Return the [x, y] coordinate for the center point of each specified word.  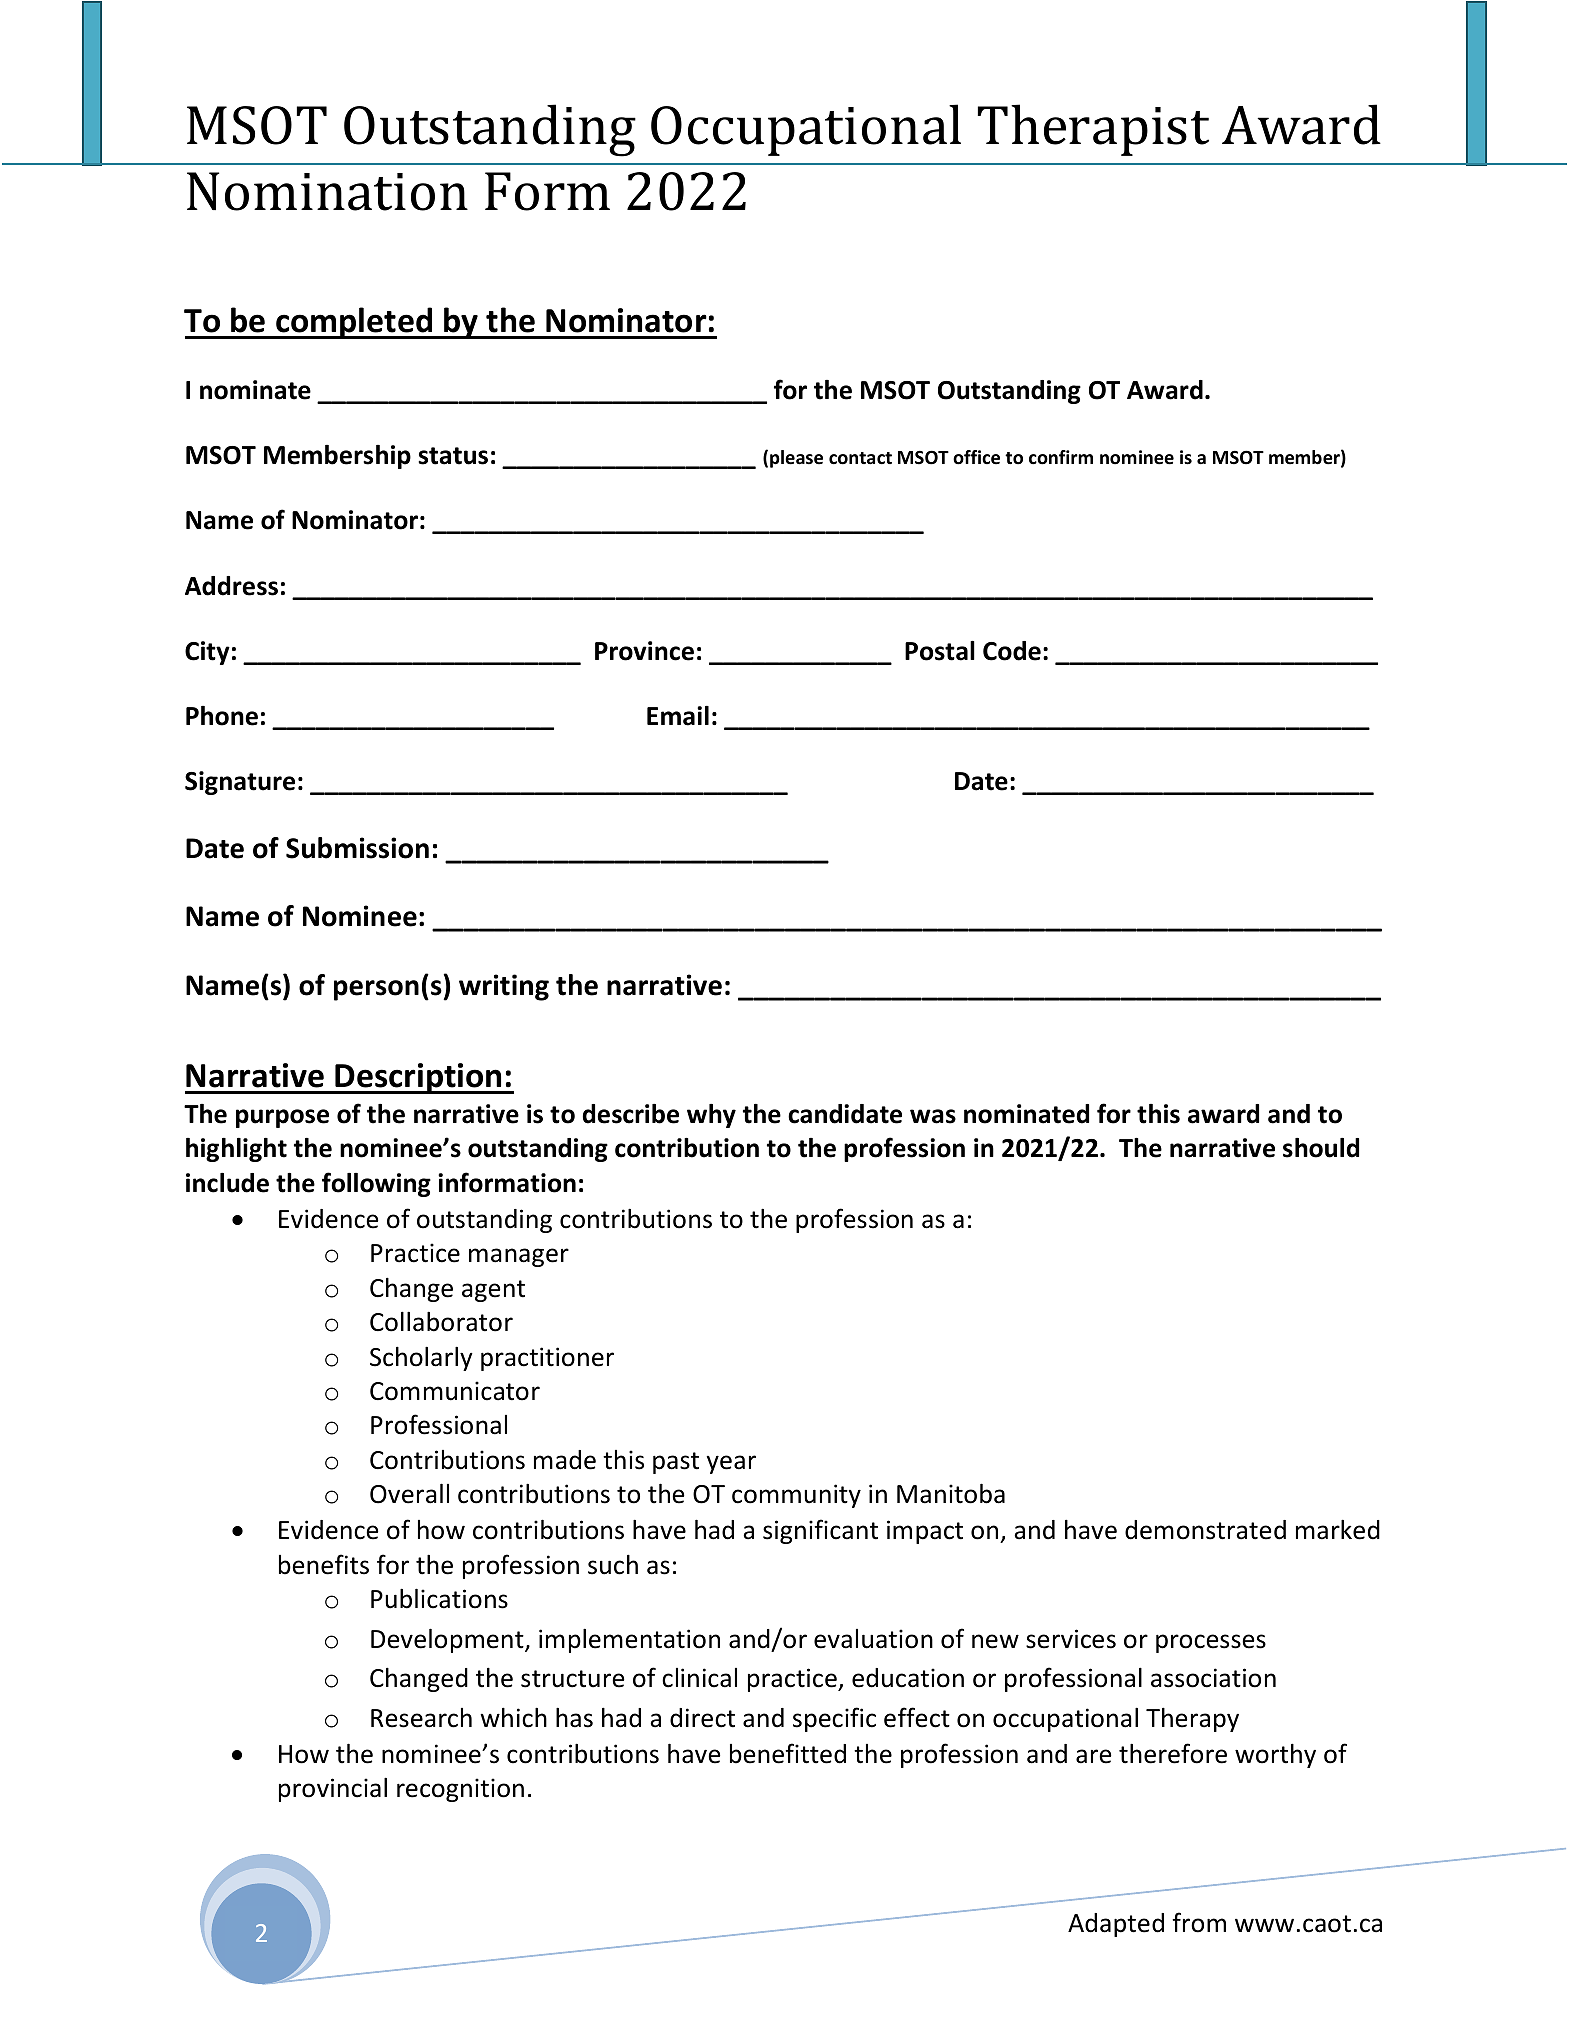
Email [678, 716]
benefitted [788, 1753]
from [1199, 1922]
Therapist [1093, 130]
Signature [240, 783]
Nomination [327, 191]
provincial [333, 1789]
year [731, 1464]
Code [1012, 651]
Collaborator [441, 1321]
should [1321, 1148]
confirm [1061, 457]
